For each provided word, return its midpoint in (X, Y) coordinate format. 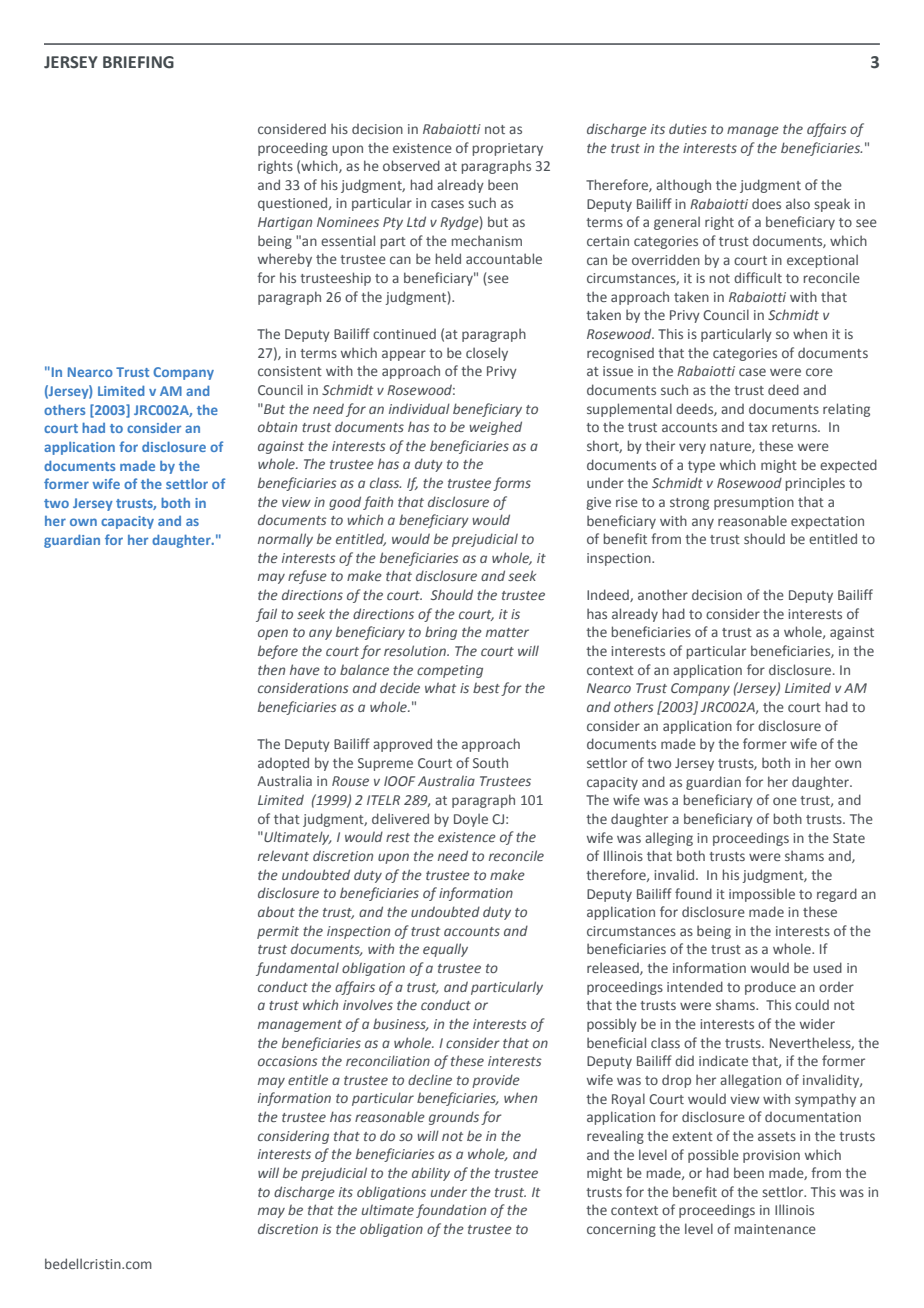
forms (512, 484)
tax (757, 427)
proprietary (508, 149)
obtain (277, 426)
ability (431, 1174)
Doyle (471, 820)
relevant (283, 855)
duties (688, 128)
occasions (288, 1061)
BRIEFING (138, 62)
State (849, 838)
